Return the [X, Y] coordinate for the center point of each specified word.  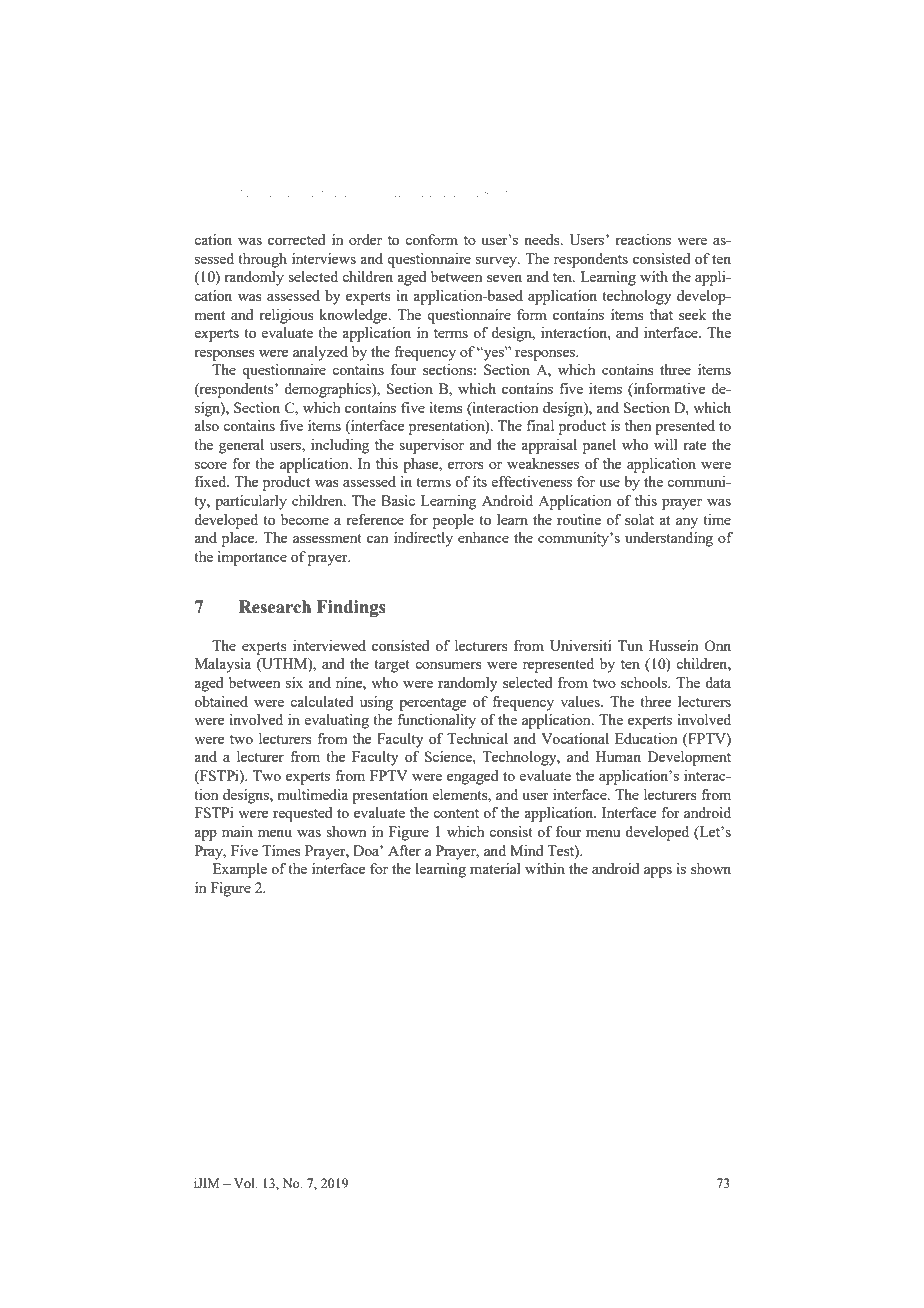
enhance [483, 537]
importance [252, 558]
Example [239, 870]
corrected [296, 239]
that [661, 314]
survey [497, 262]
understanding [669, 539]
